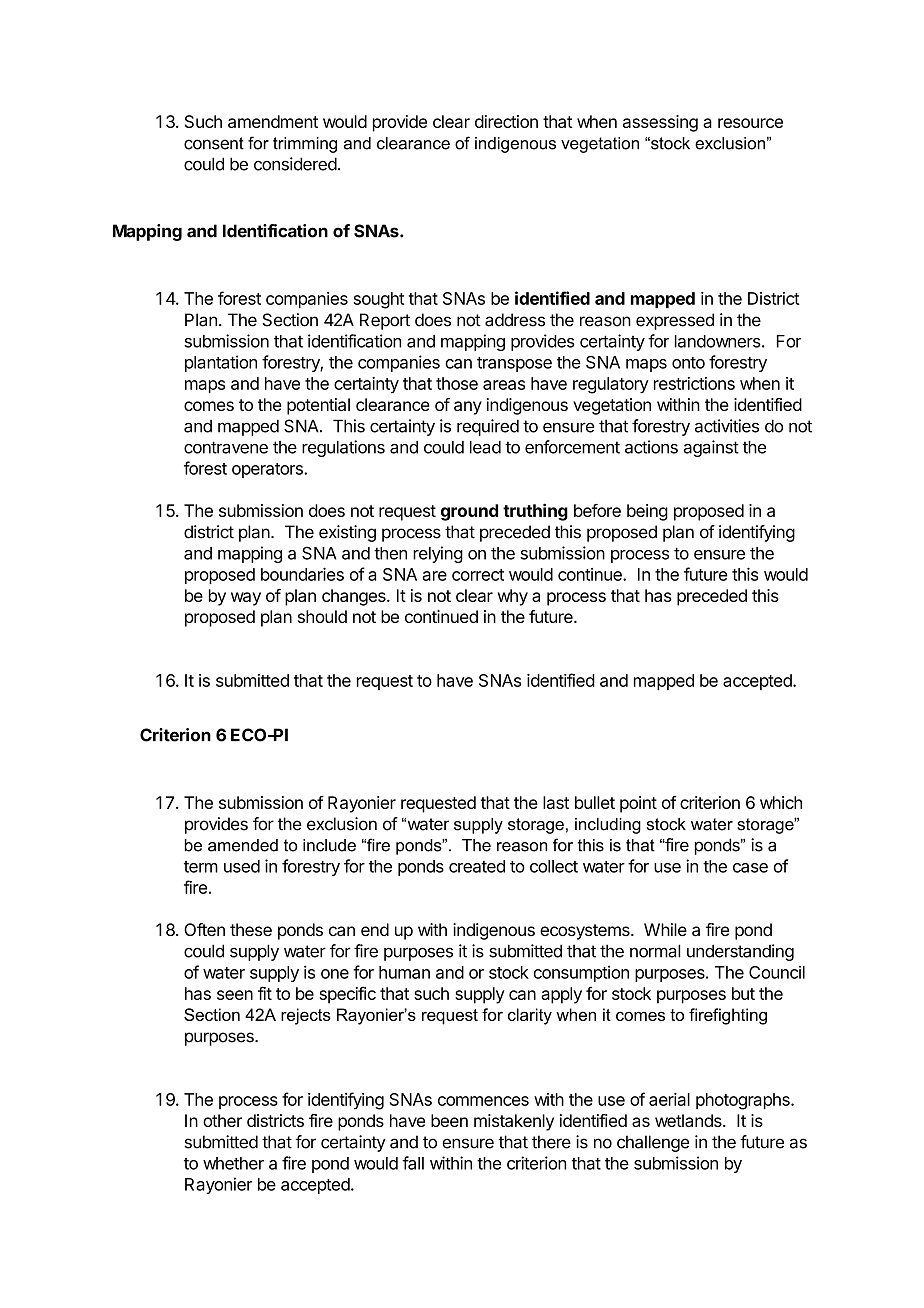 The height and width of the screenshot is (1308, 924). I want to click on used, so click(242, 866).
